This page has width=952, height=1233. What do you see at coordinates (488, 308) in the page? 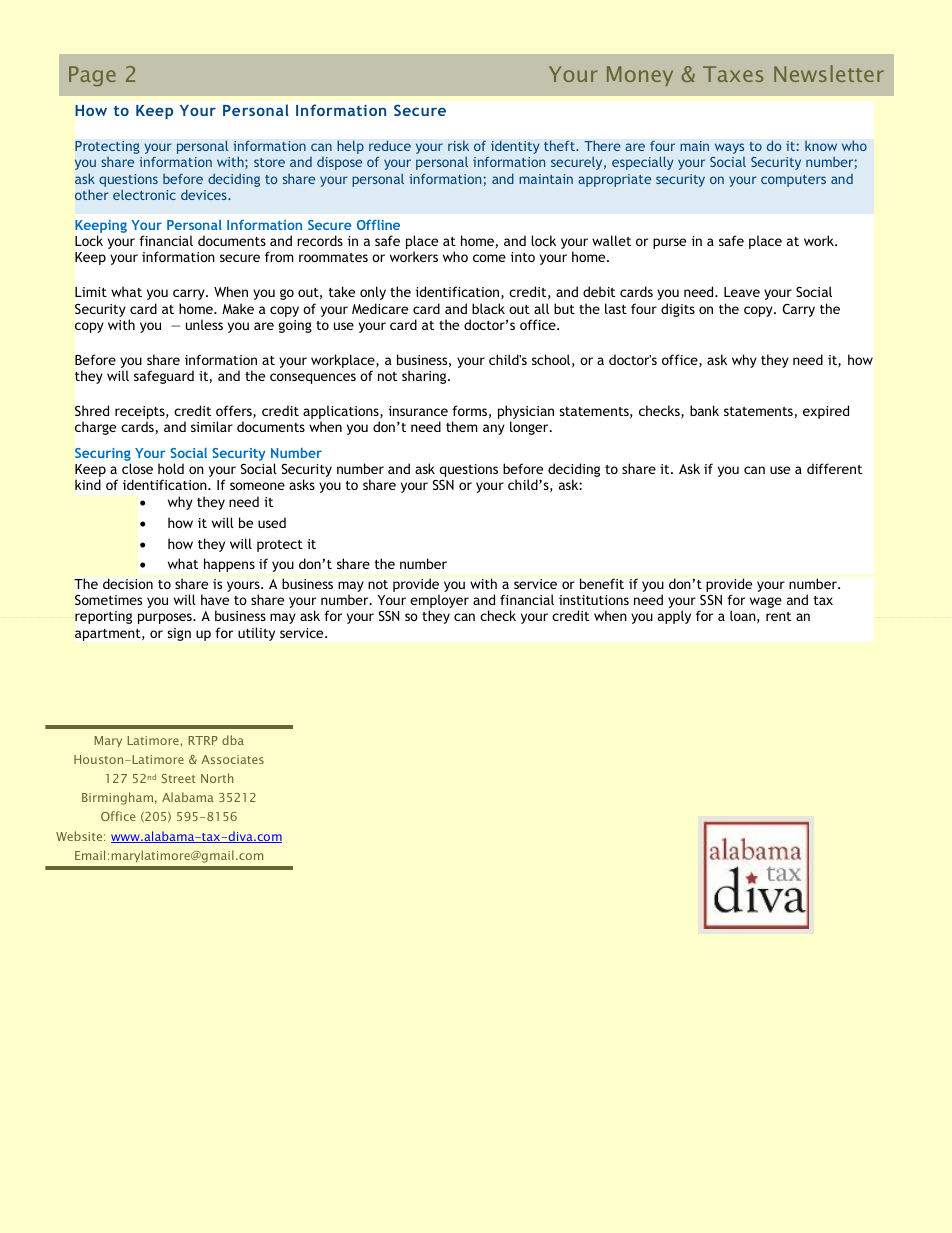
I see `black` at bounding box center [488, 308].
